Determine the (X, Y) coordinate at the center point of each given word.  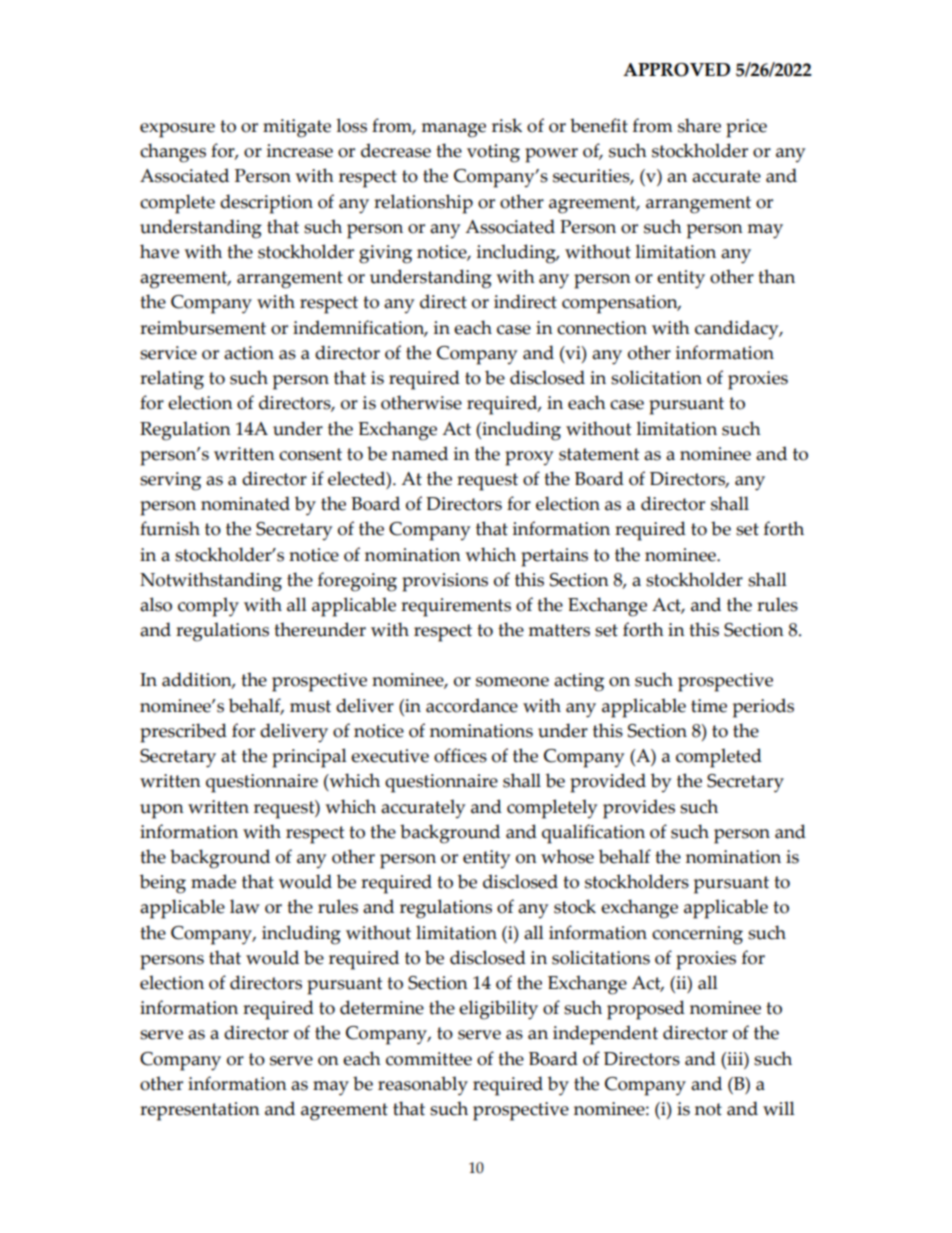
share (699, 125)
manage (453, 130)
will (779, 1108)
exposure (177, 130)
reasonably (423, 1086)
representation (200, 1111)
